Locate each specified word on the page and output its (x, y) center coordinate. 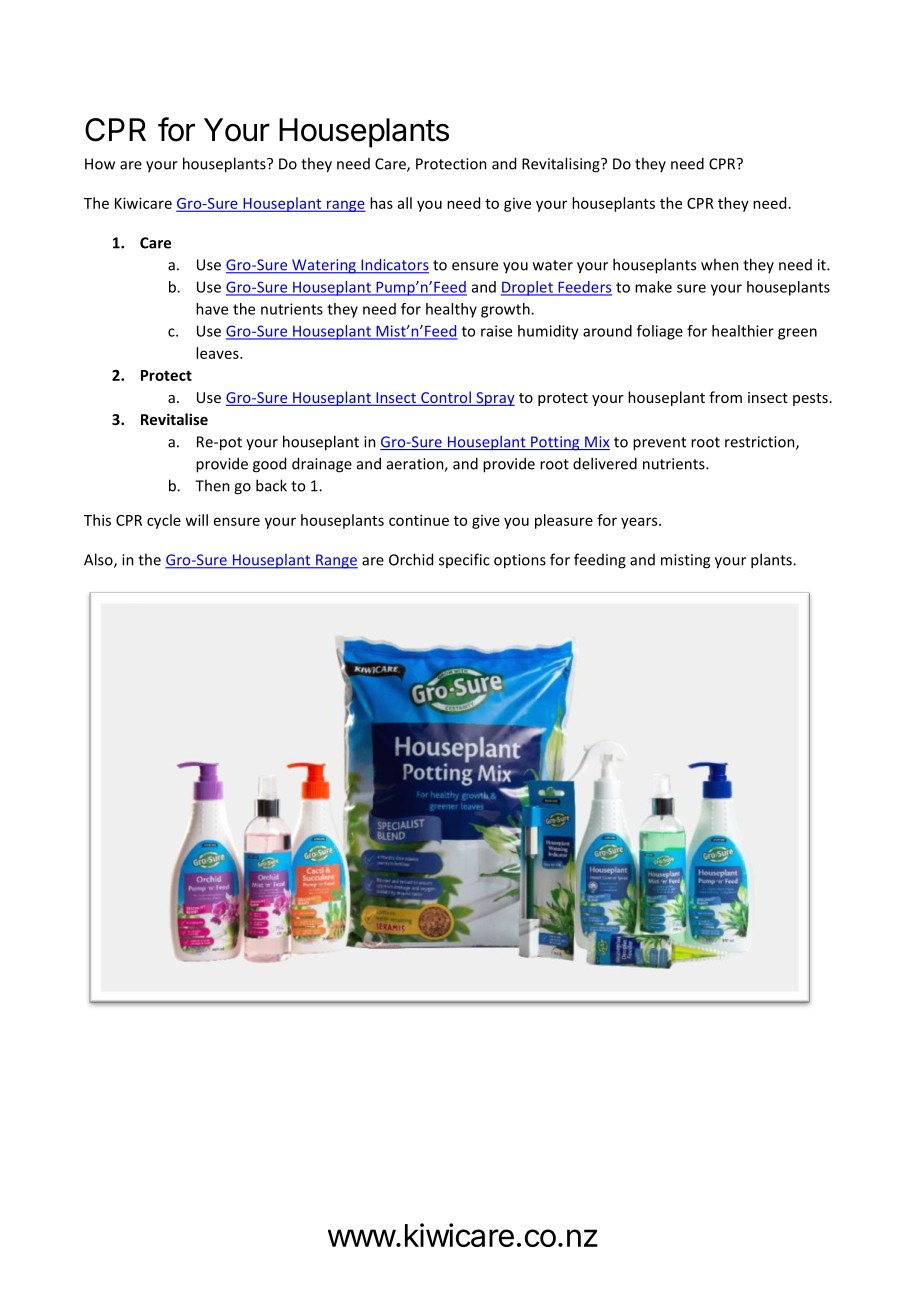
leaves (218, 353)
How (100, 164)
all (405, 203)
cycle (164, 521)
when (720, 264)
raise (496, 331)
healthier (743, 331)
